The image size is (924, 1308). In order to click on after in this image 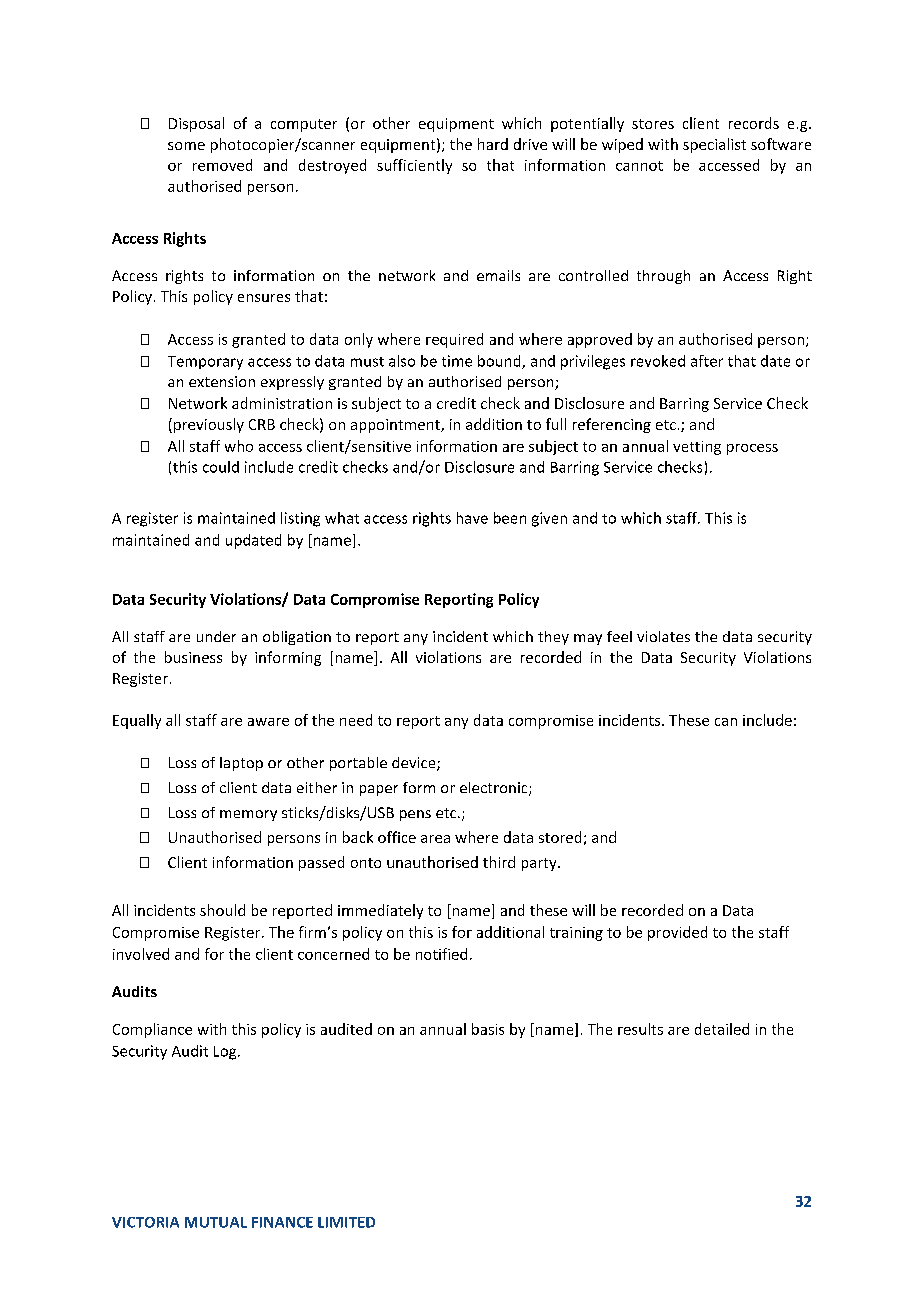, I will do `click(707, 361)`.
